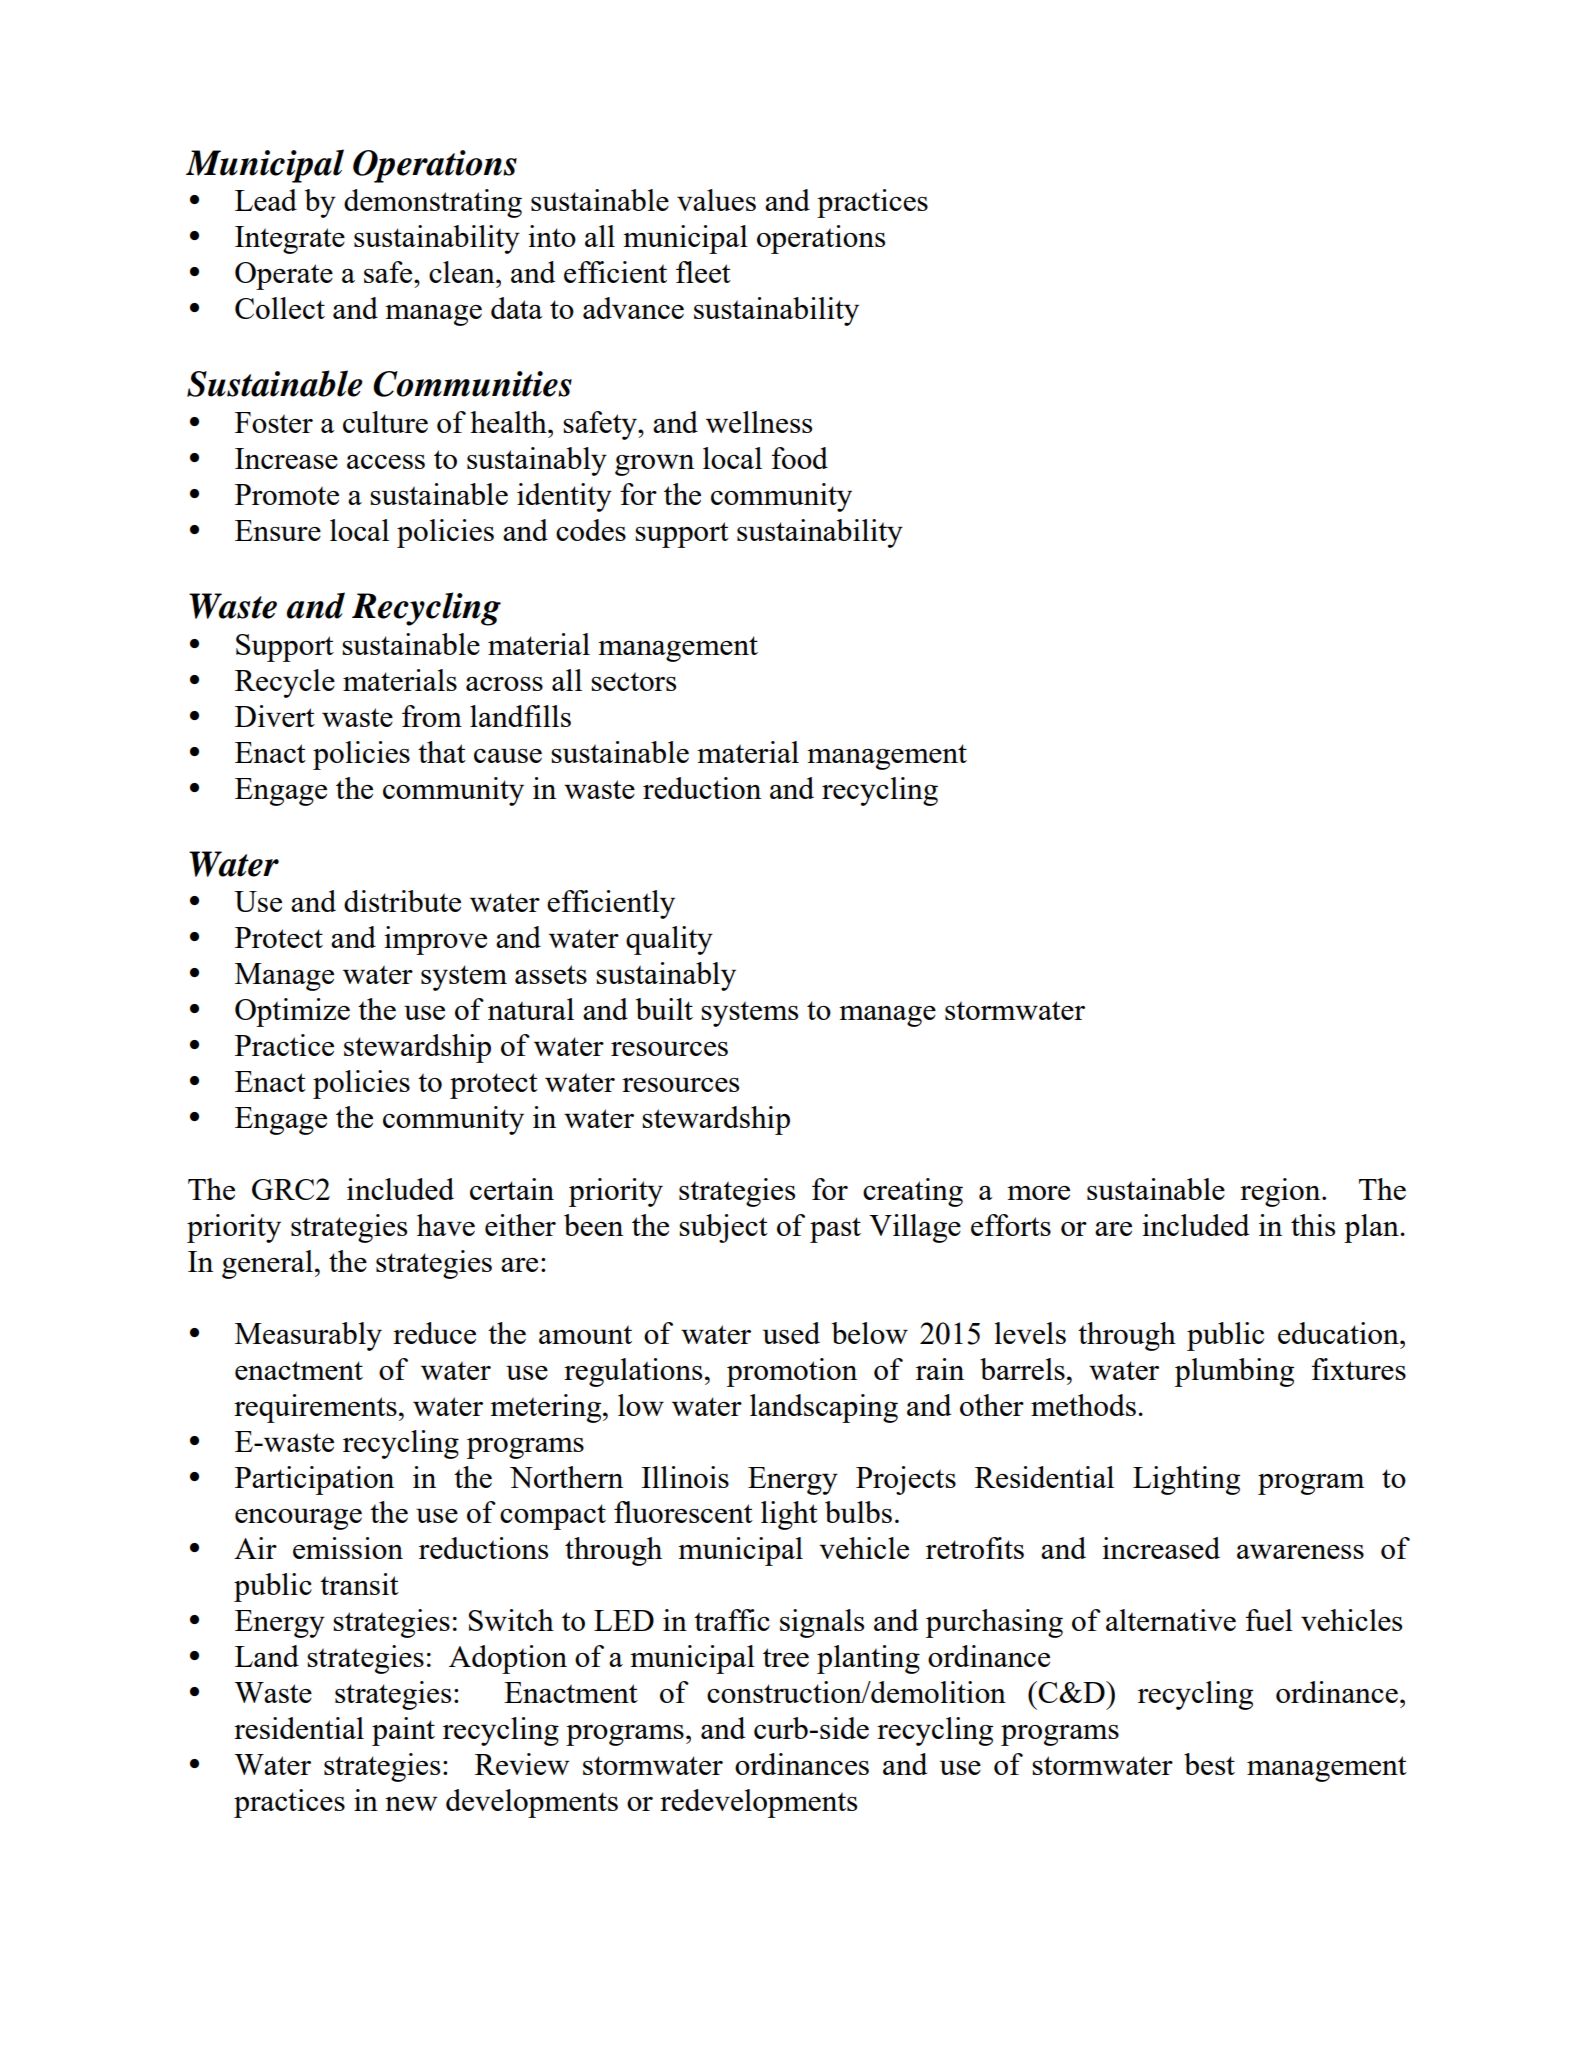  Describe the element at coordinates (664, 1009) in the screenshot. I see `built` at that location.
